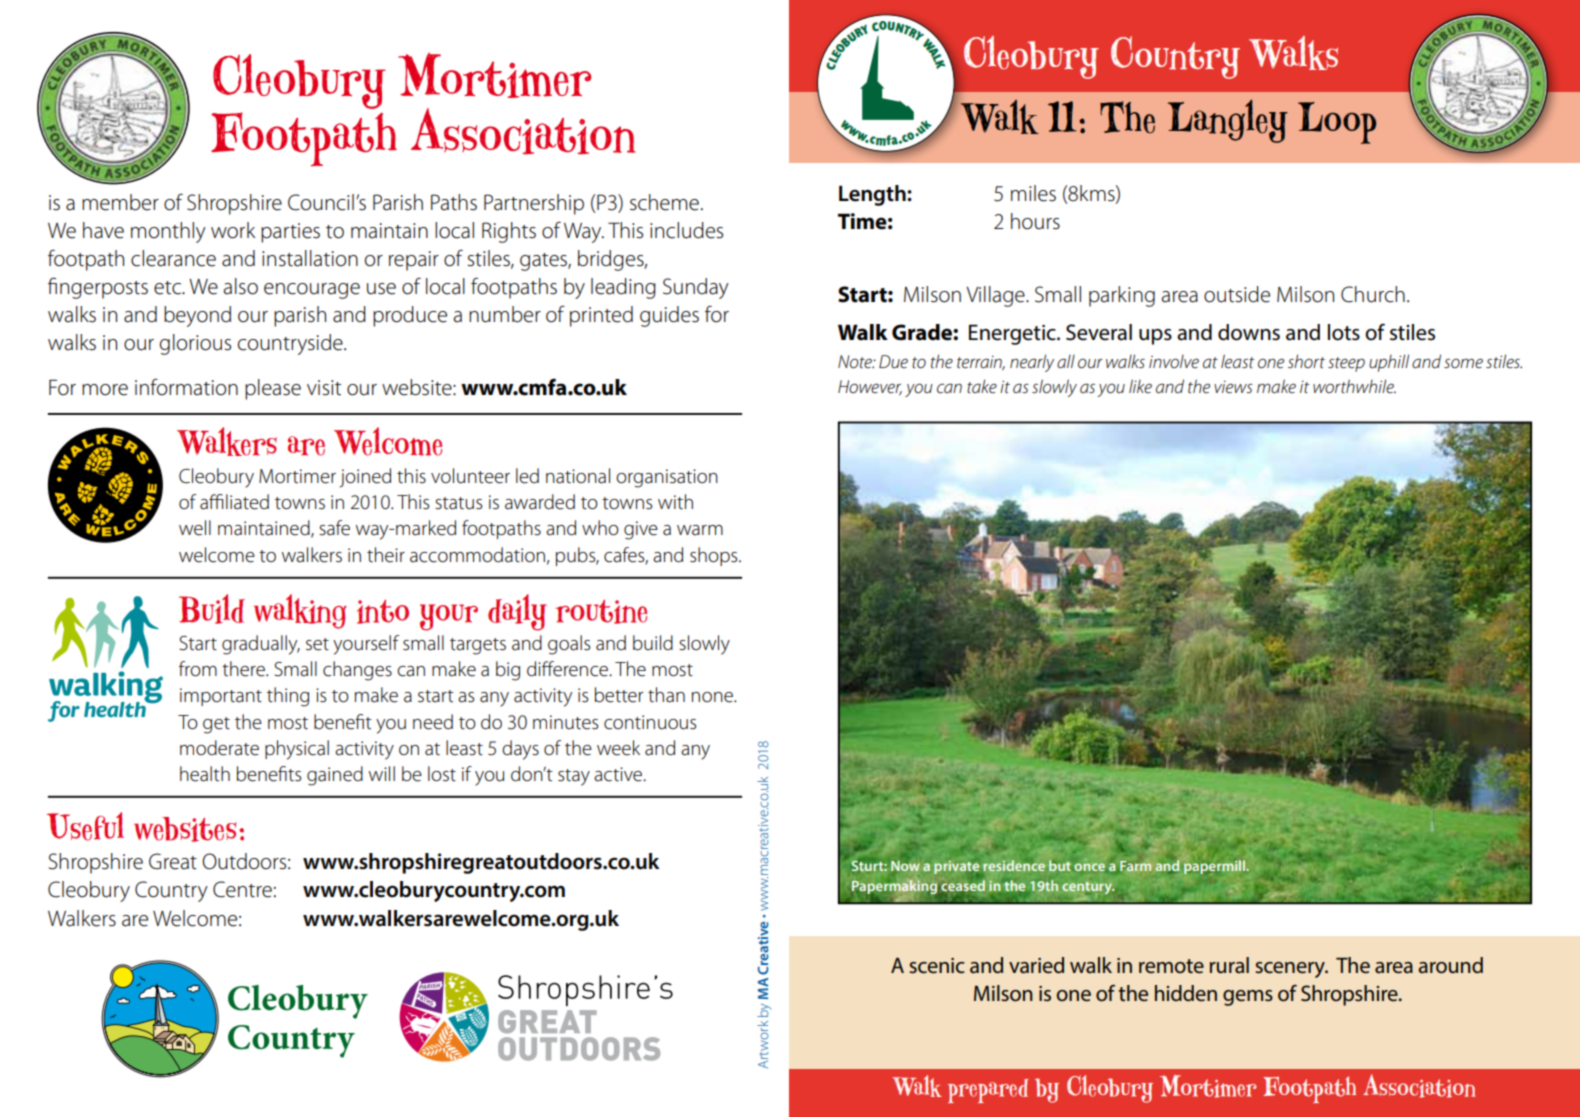 This image has width=1580, height=1117. What do you see at coordinates (1337, 123) in the image?
I see `Loop` at bounding box center [1337, 123].
